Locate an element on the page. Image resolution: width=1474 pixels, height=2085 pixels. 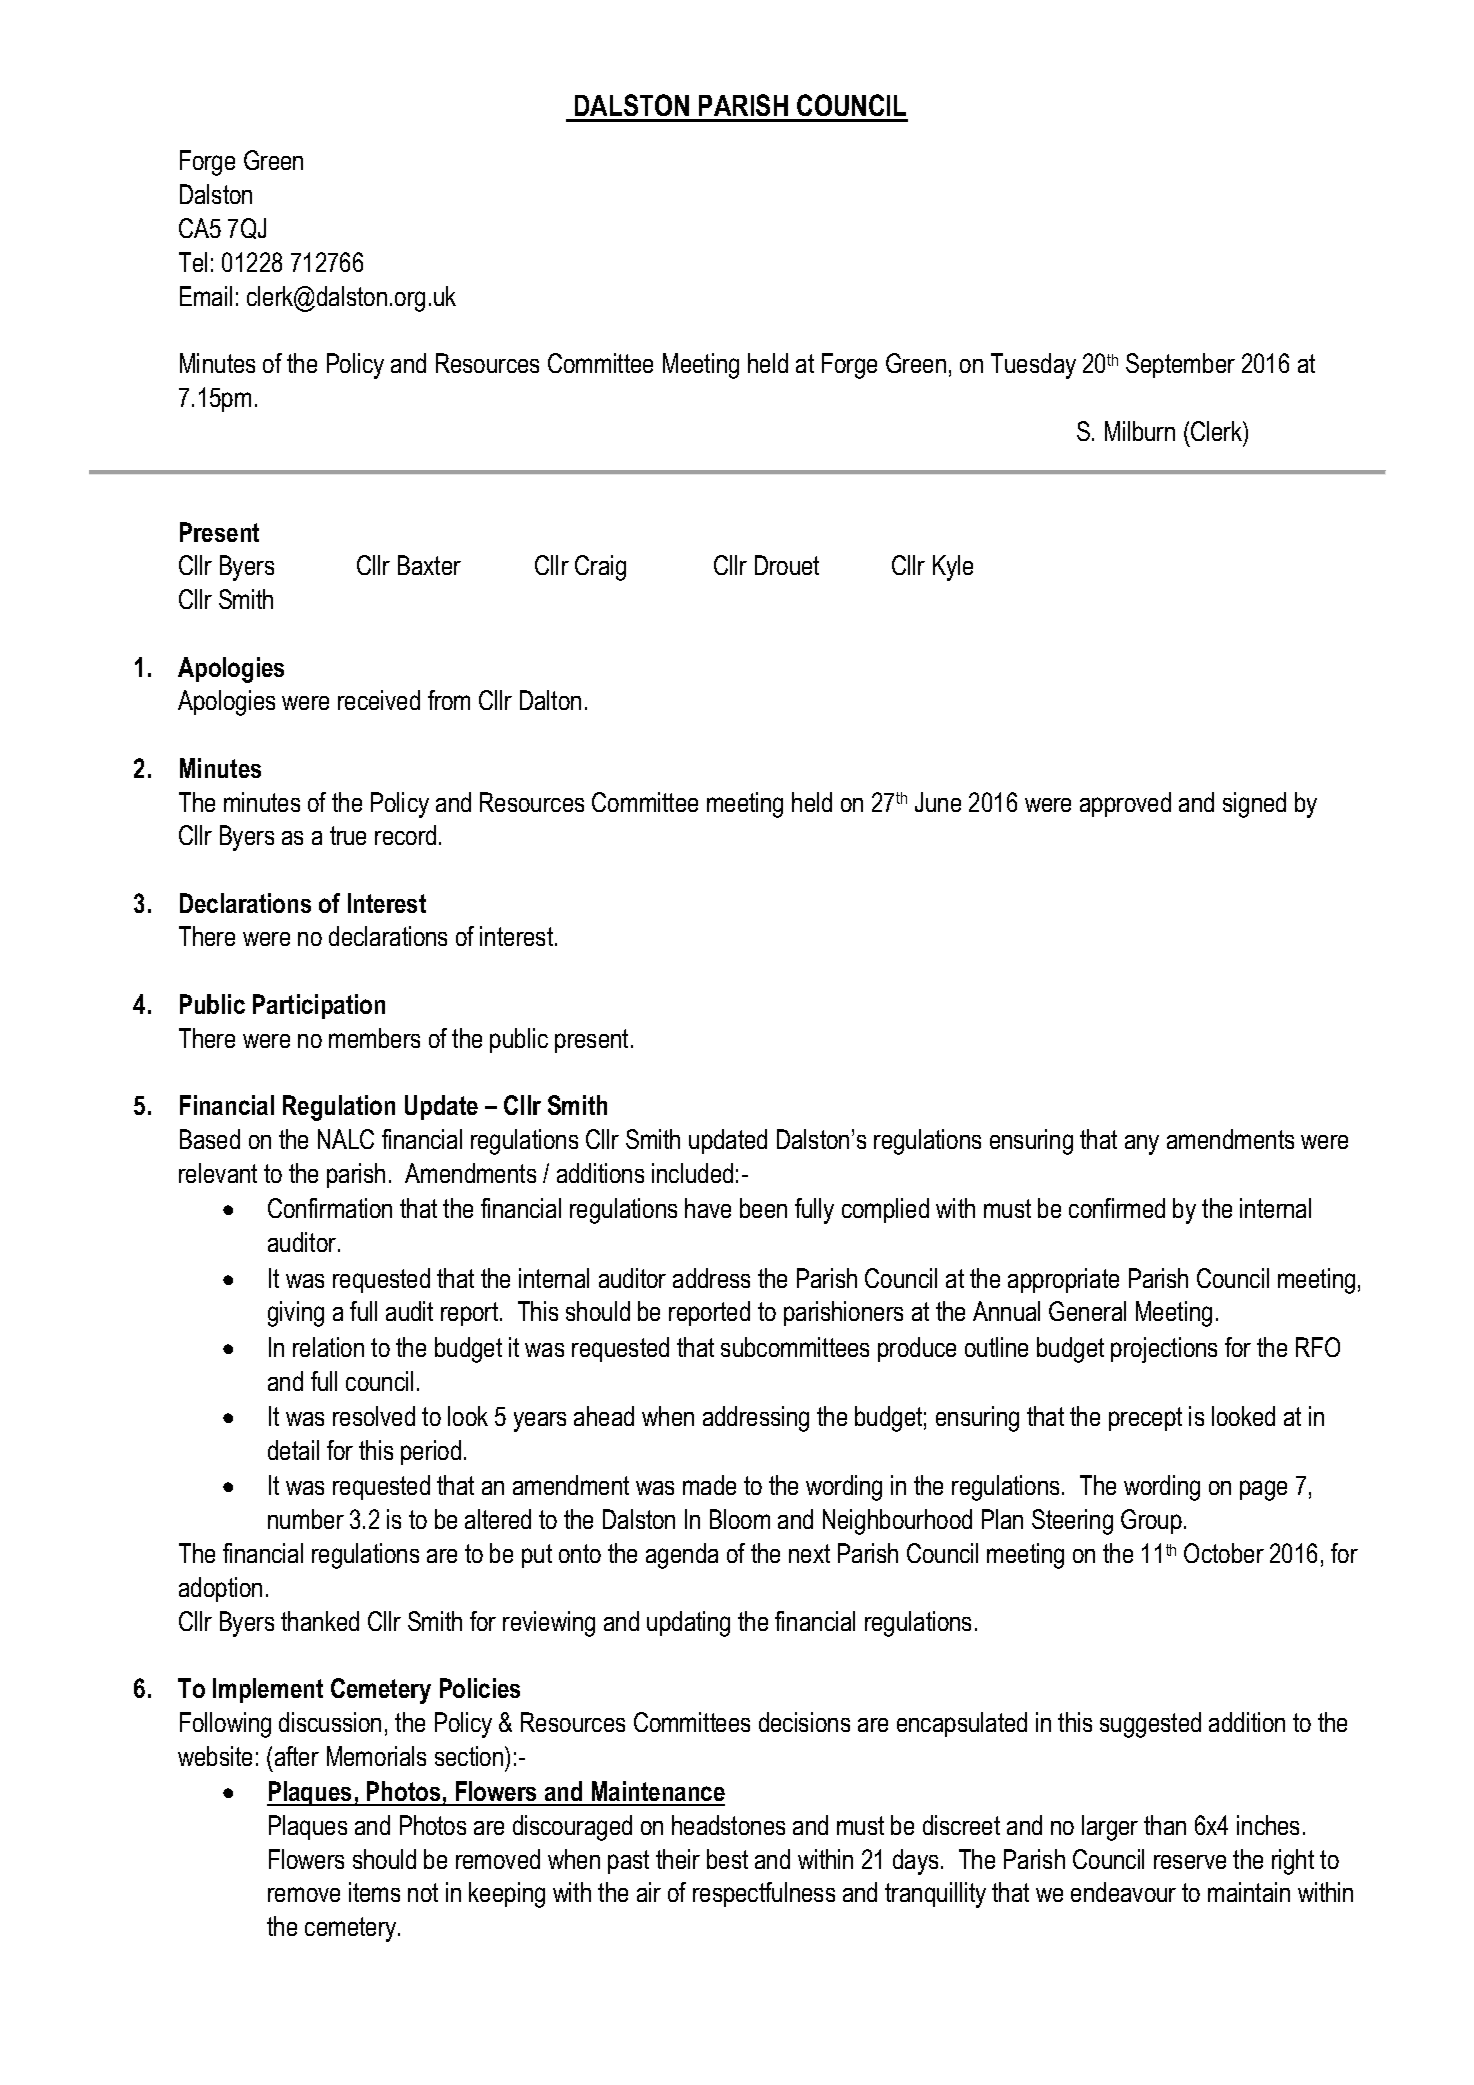
Tuesday is located at coordinates (1033, 366).
